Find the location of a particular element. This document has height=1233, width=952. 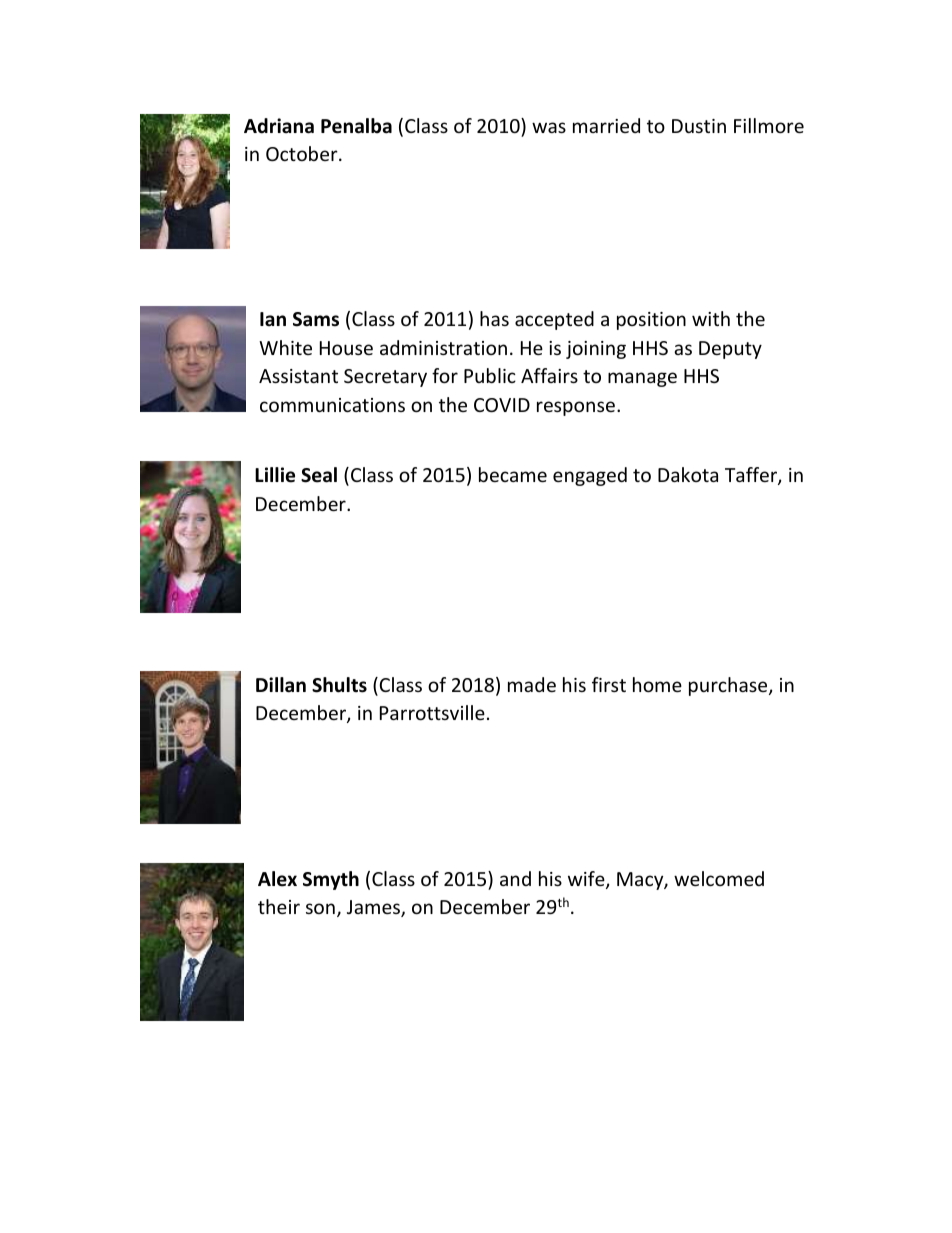

October is located at coordinates (303, 153).
